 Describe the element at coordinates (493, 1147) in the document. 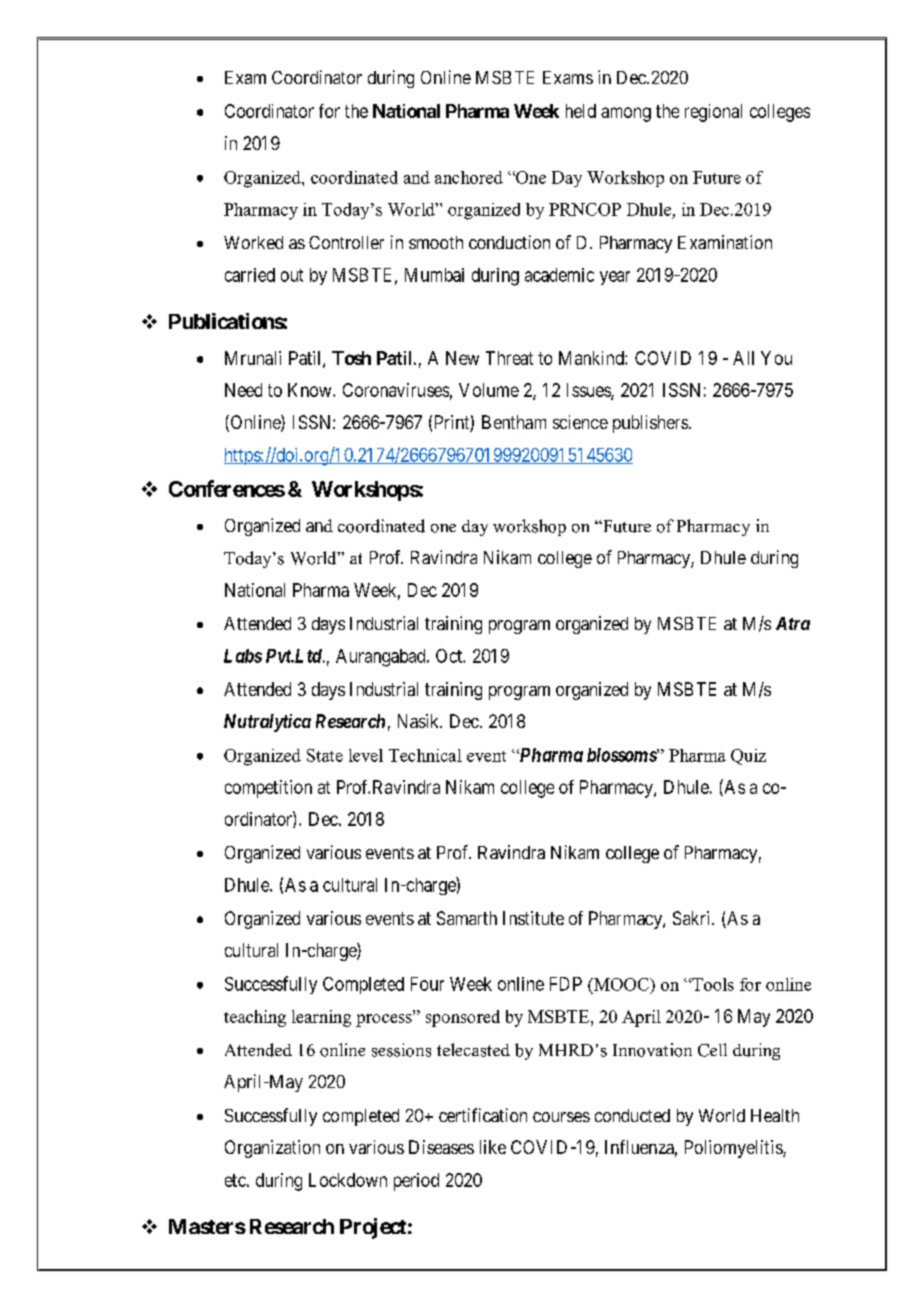

I see `like` at that location.
